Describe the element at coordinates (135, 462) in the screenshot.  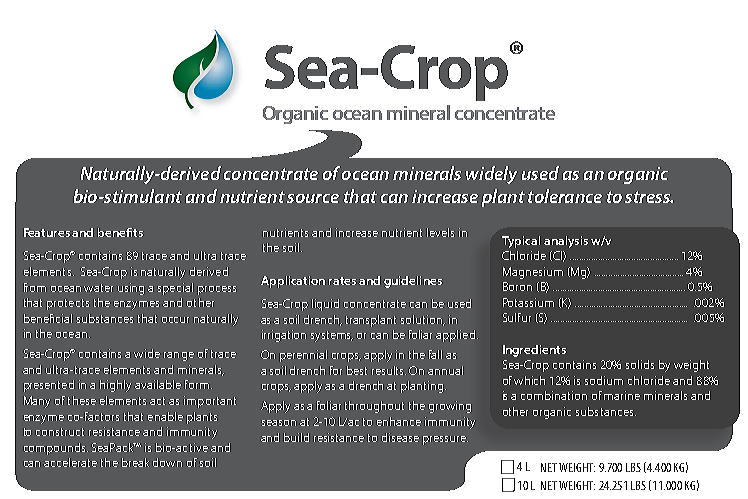
I see `break` at that location.
